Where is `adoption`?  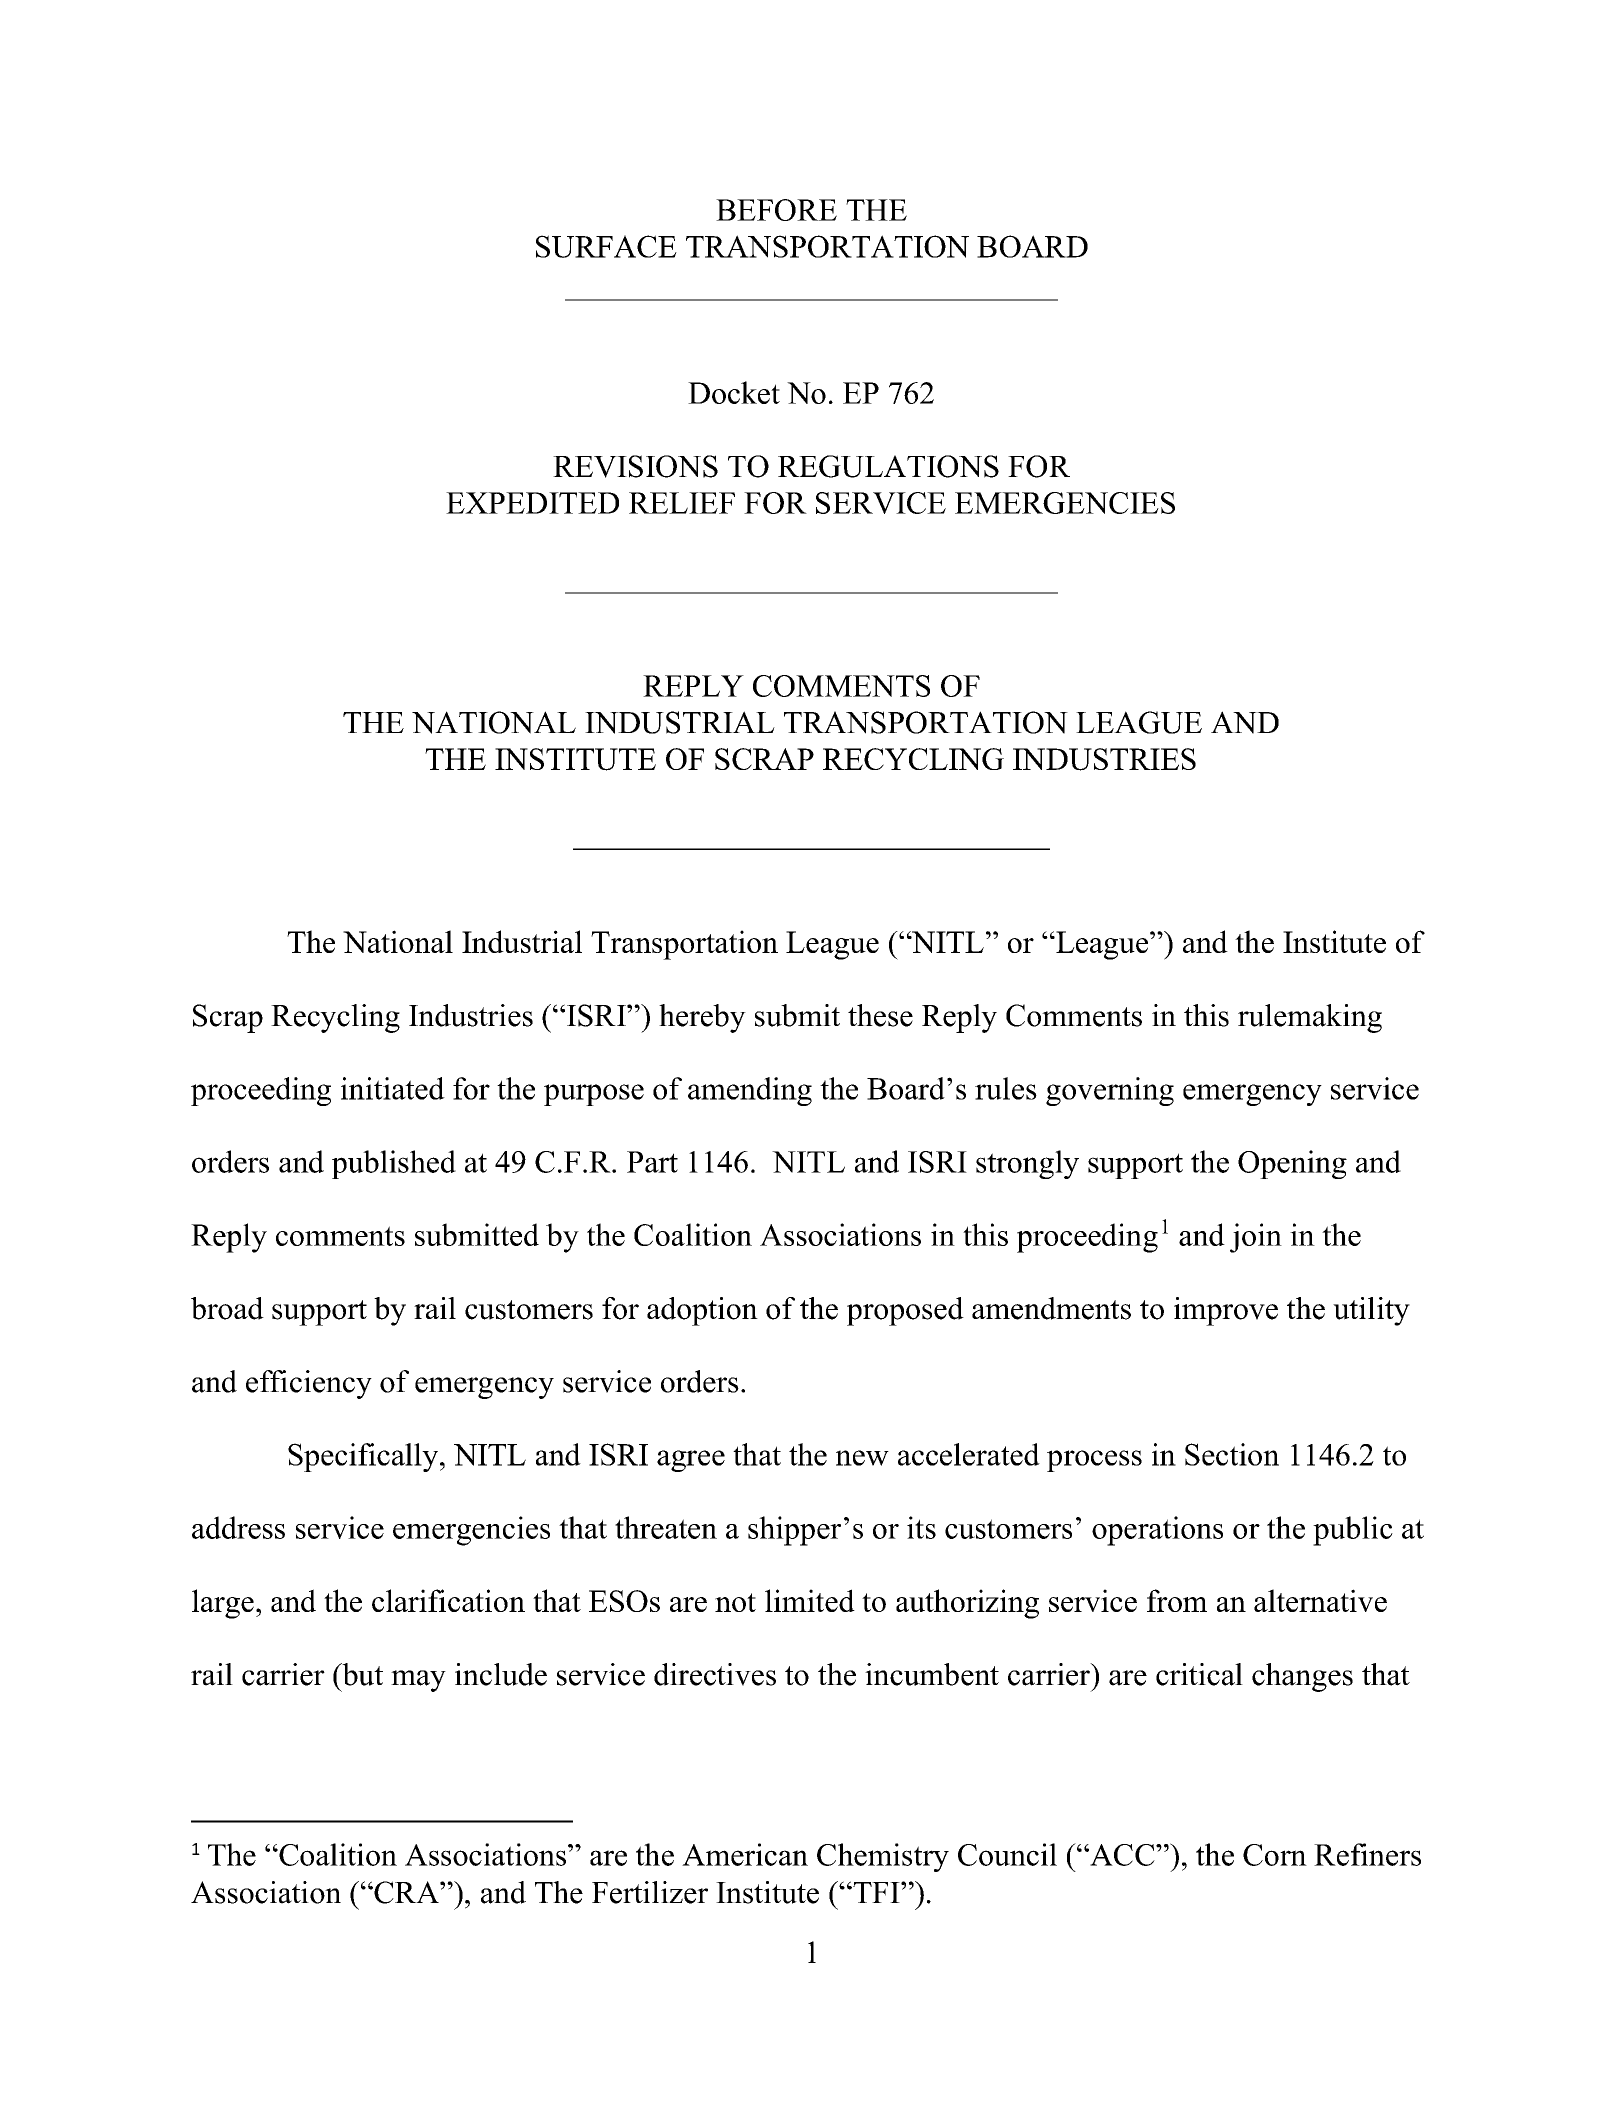
adoption is located at coordinates (702, 1311).
